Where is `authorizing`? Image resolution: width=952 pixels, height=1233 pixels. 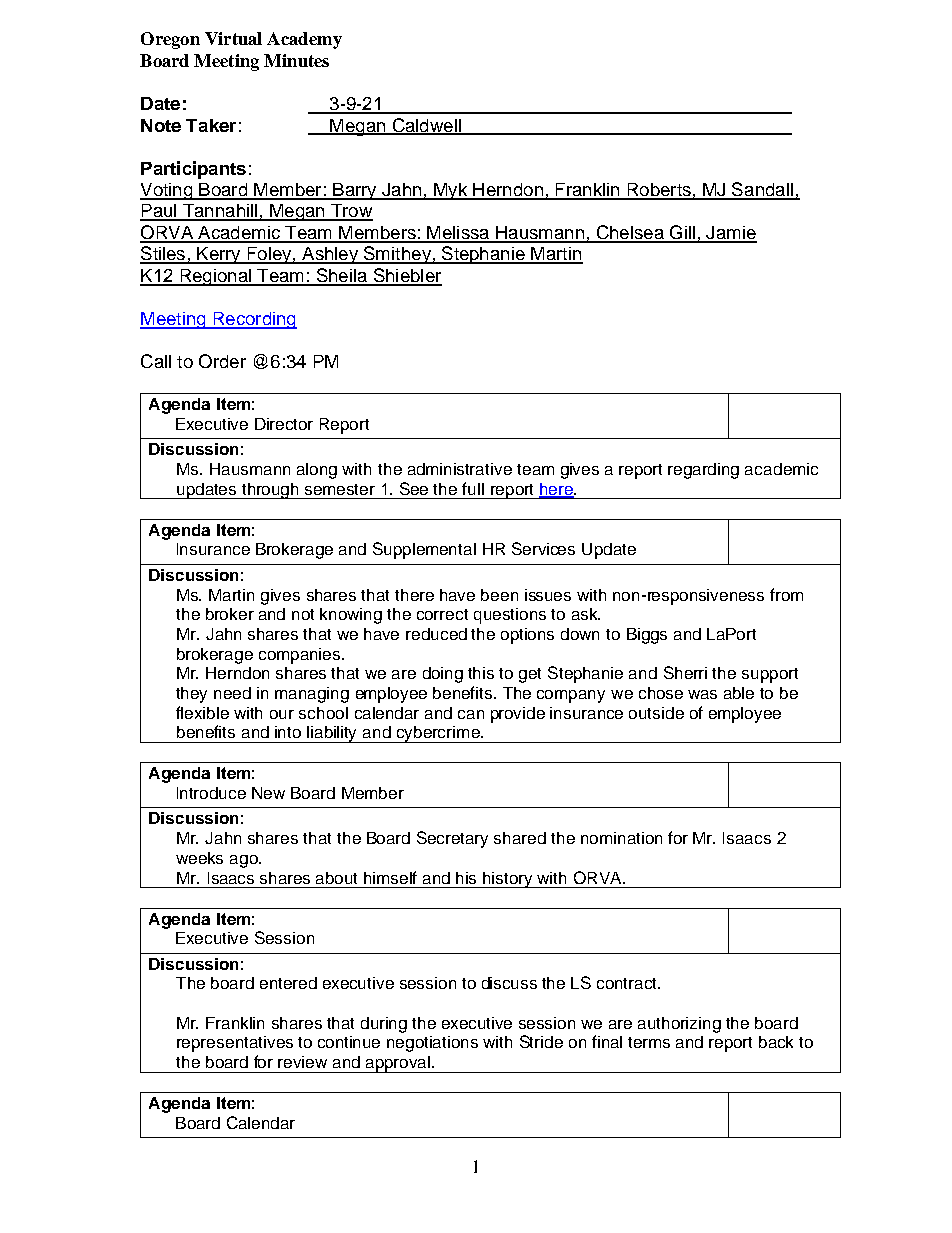
authorizing is located at coordinates (679, 1025).
